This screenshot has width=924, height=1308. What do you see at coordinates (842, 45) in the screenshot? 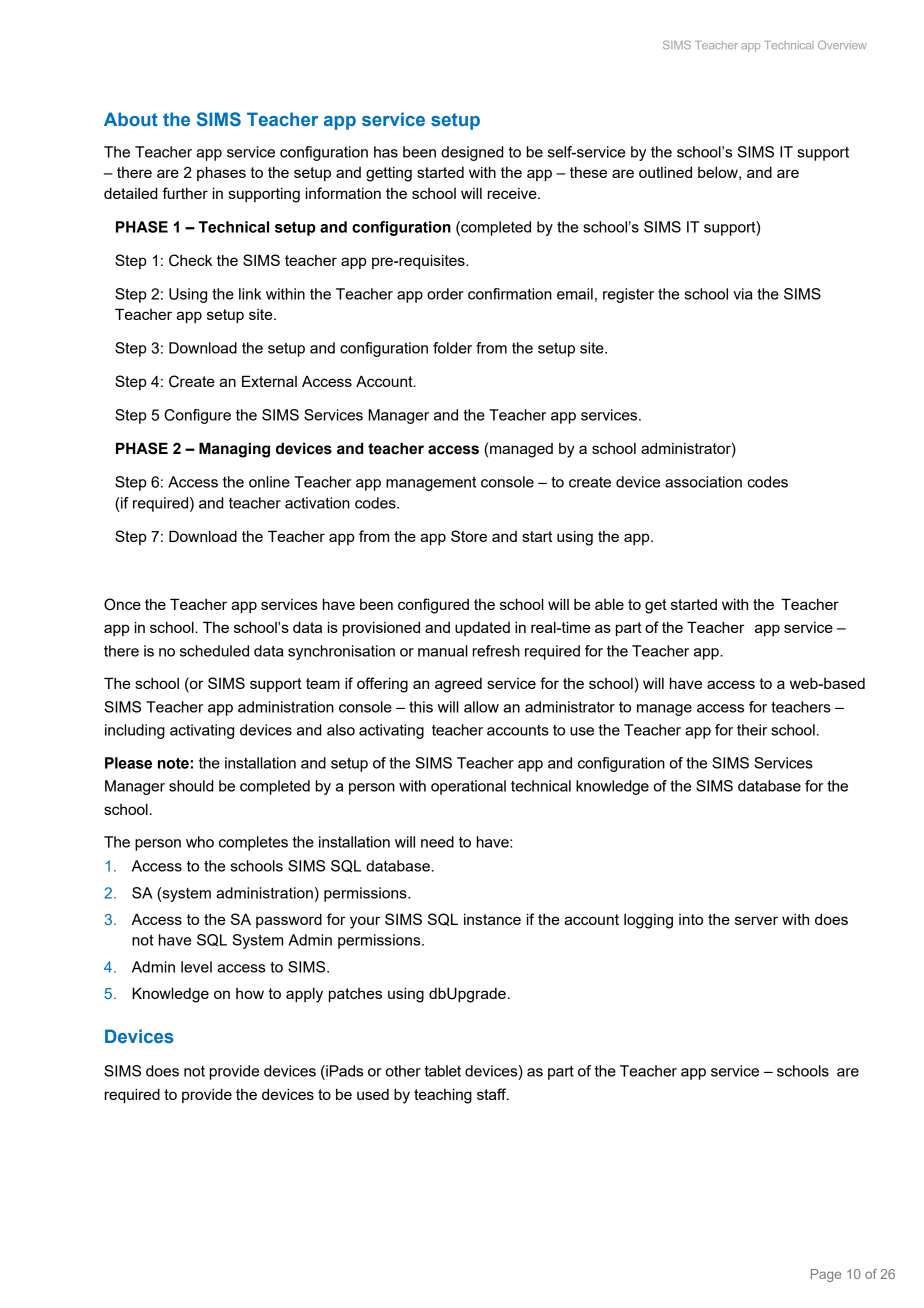
I see `Overview` at bounding box center [842, 45].
